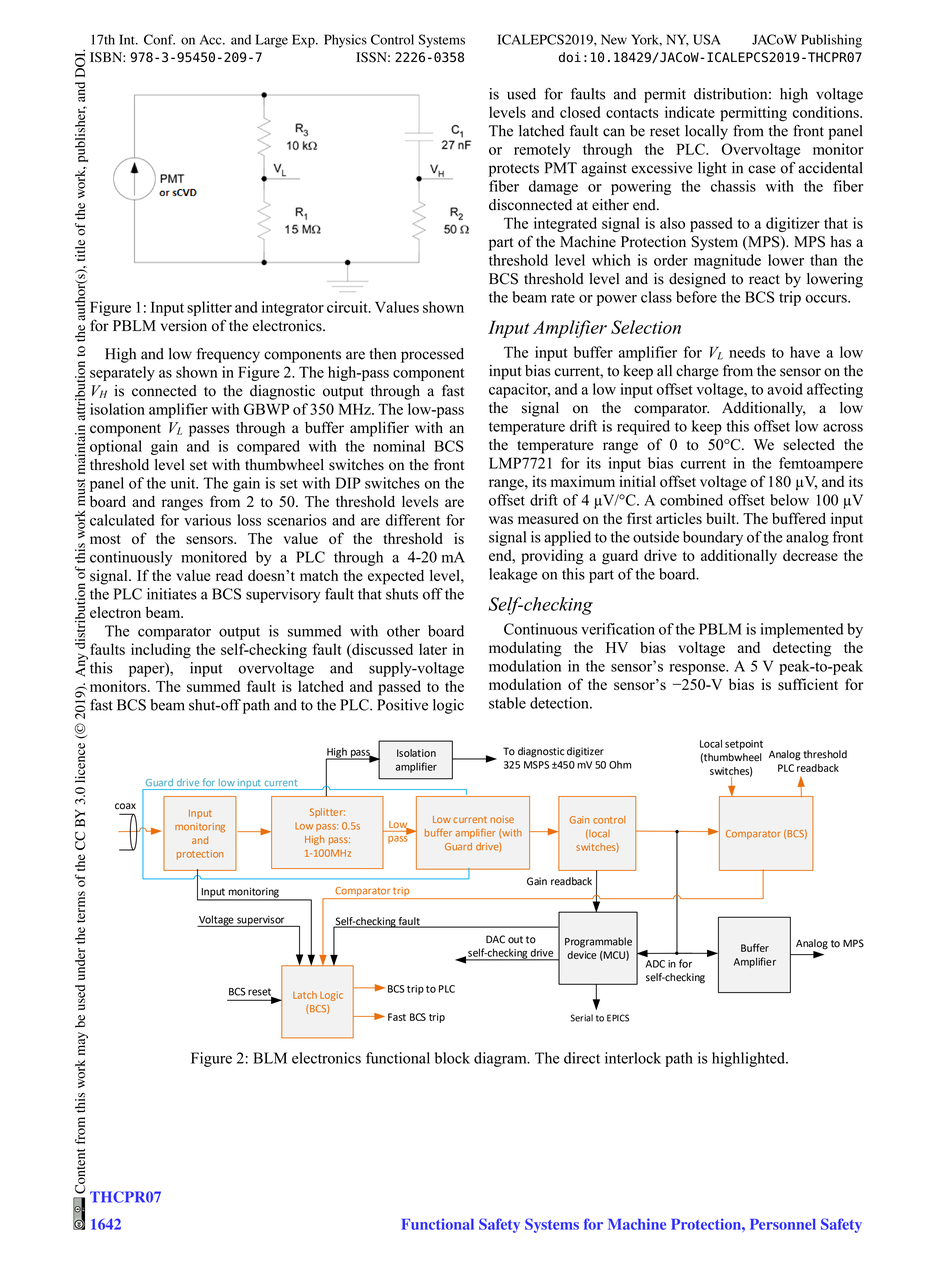  Describe the element at coordinates (501, 1059) in the document. I see `diagram` at that location.
